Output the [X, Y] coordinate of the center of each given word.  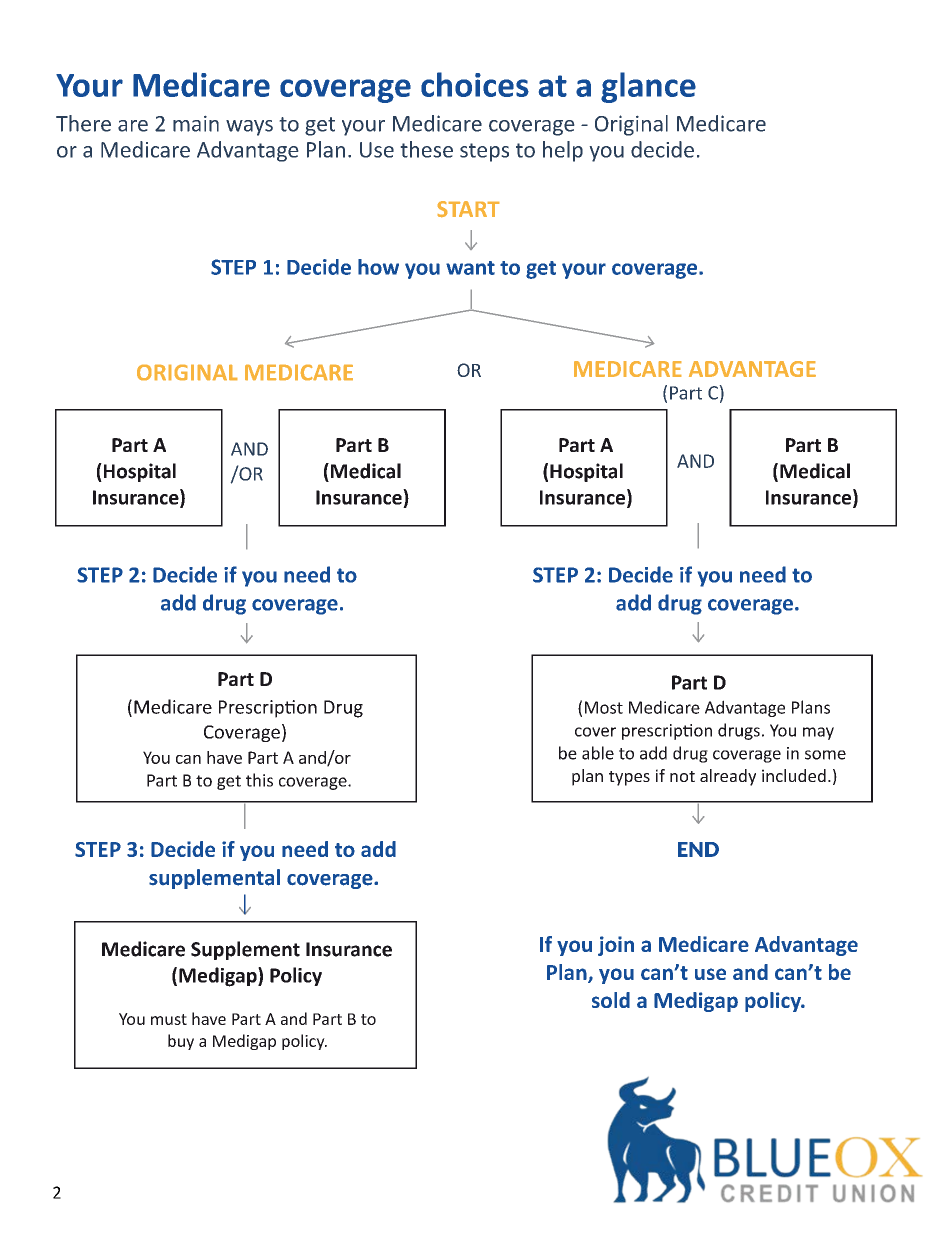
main [196, 124]
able [598, 753]
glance [648, 87]
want [470, 268]
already [728, 777]
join [616, 946]
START [468, 209]
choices [475, 84]
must [169, 1019]
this [259, 780]
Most [604, 707]
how [378, 267]
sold [611, 1000]
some [825, 755]
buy [181, 1042]
